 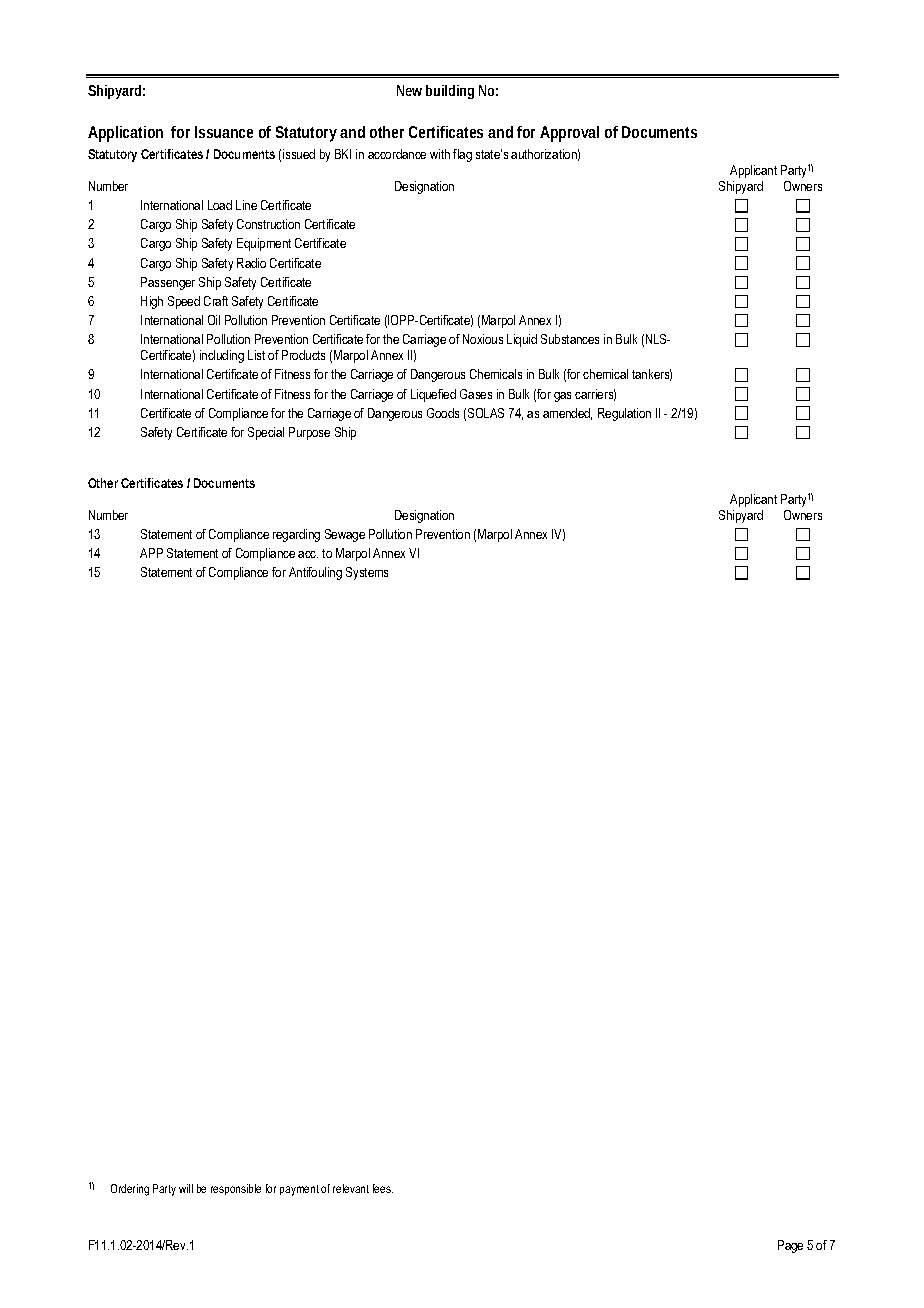 What do you see at coordinates (462, 155) in the page?
I see `flag` at bounding box center [462, 155].
